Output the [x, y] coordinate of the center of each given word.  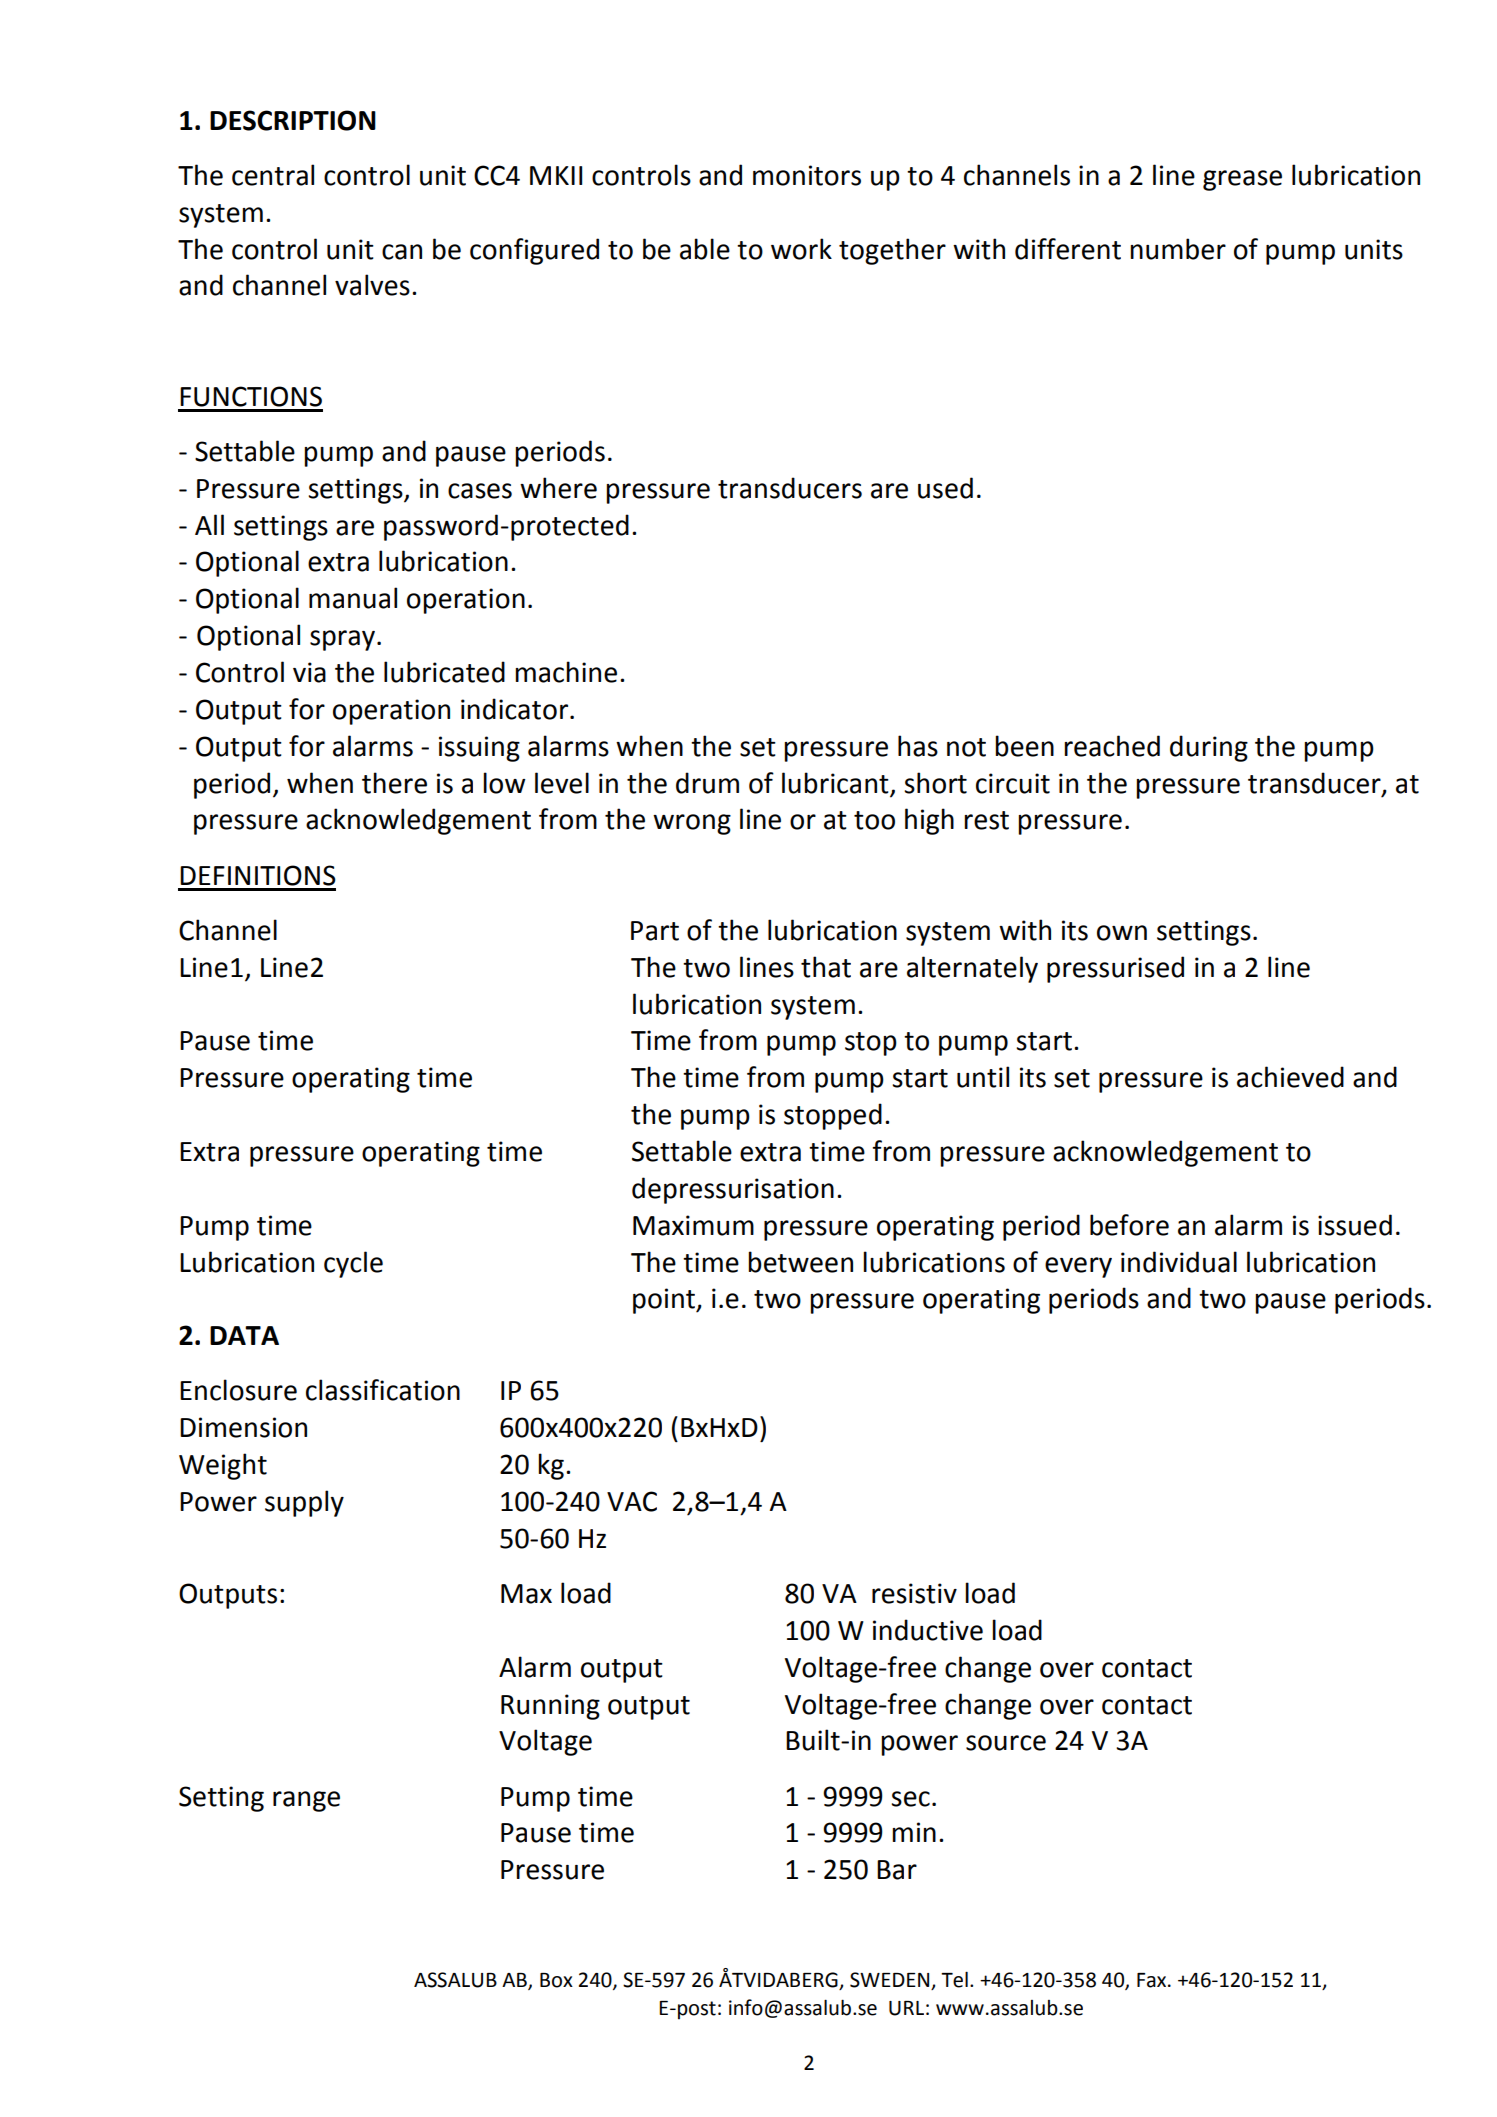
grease [1242, 180]
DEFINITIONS [258, 875]
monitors [807, 175]
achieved [1290, 1077]
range [306, 1801]
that [826, 967]
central [273, 175]
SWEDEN [891, 1981]
